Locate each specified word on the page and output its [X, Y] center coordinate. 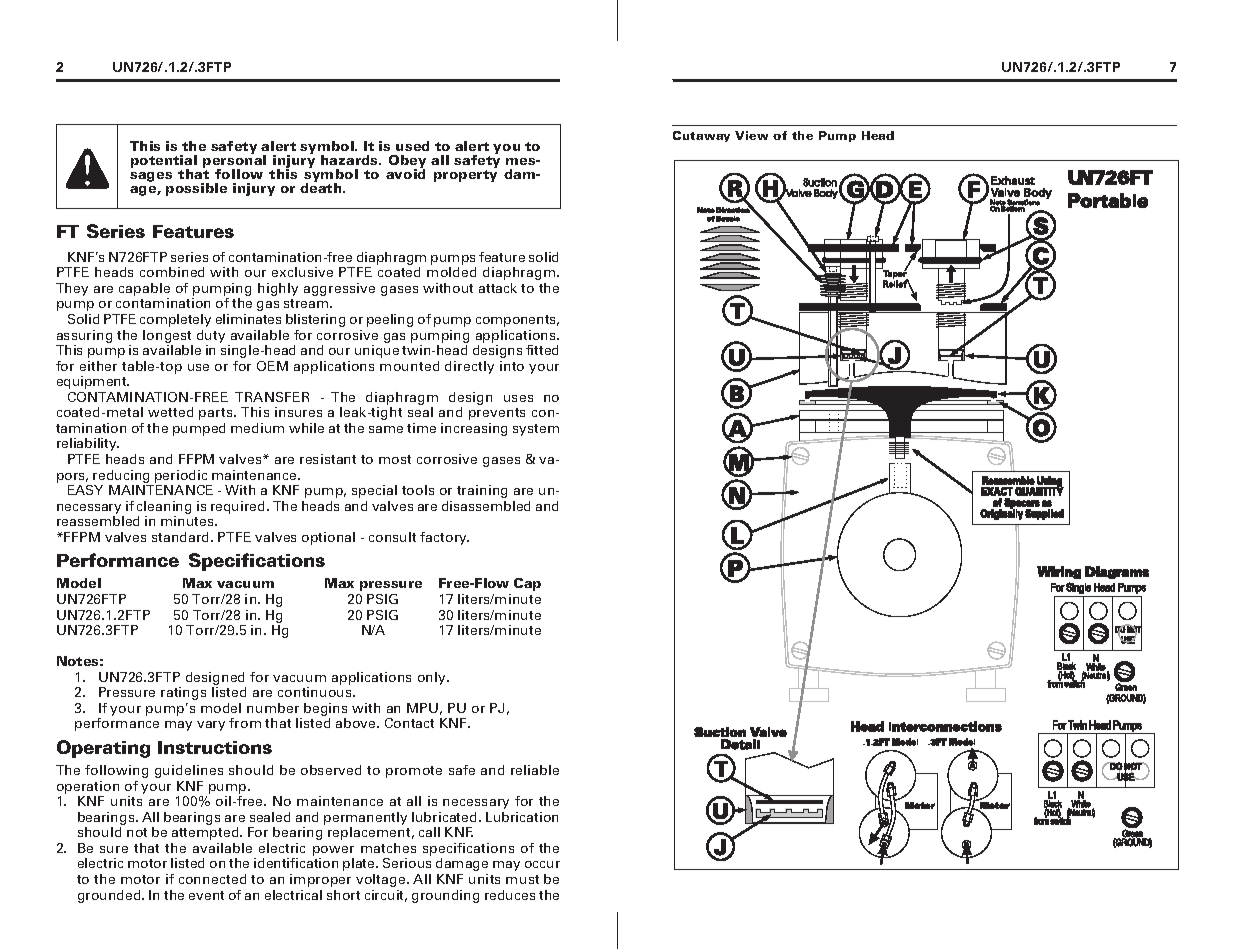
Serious [407, 863]
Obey [407, 162]
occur [542, 864]
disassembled [486, 506]
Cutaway [701, 136]
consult [392, 537]
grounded [110, 896]
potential [164, 162]
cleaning [164, 509]
